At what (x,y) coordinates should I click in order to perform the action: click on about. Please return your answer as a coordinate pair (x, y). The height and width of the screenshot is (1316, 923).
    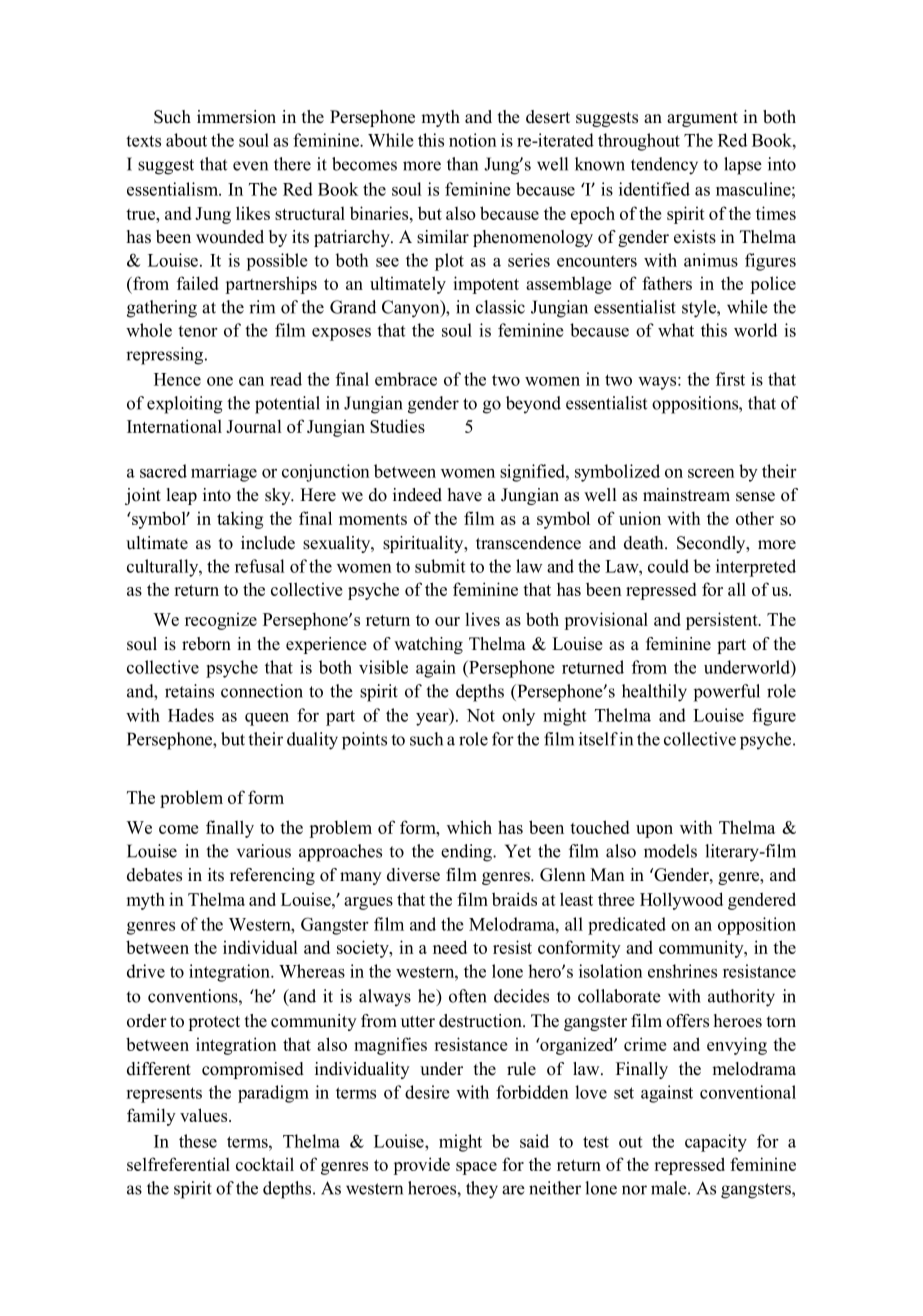
    Looking at the image, I should click on (186, 140).
